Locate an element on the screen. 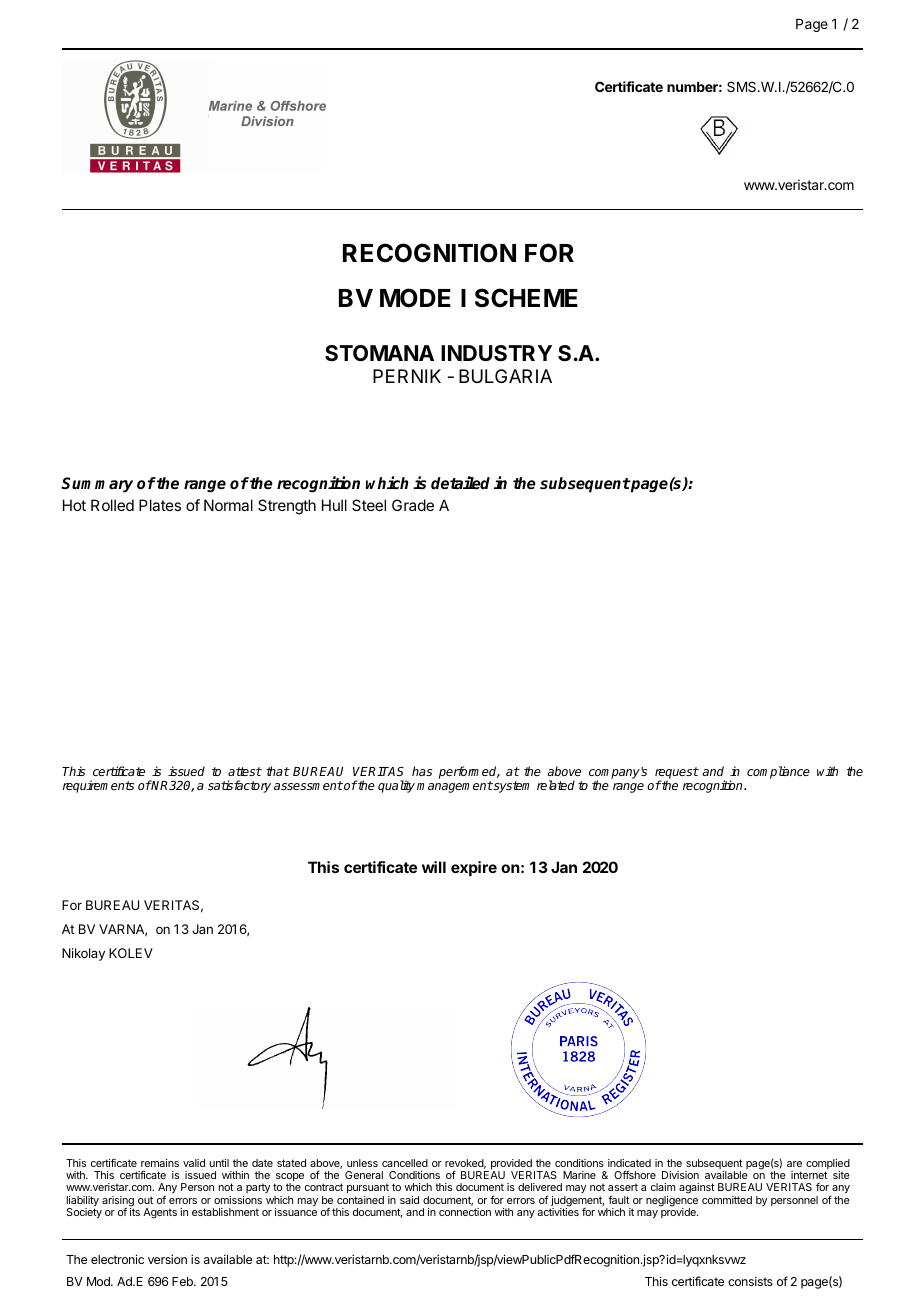 The image size is (924, 1308). management is located at coordinates (455, 787).
